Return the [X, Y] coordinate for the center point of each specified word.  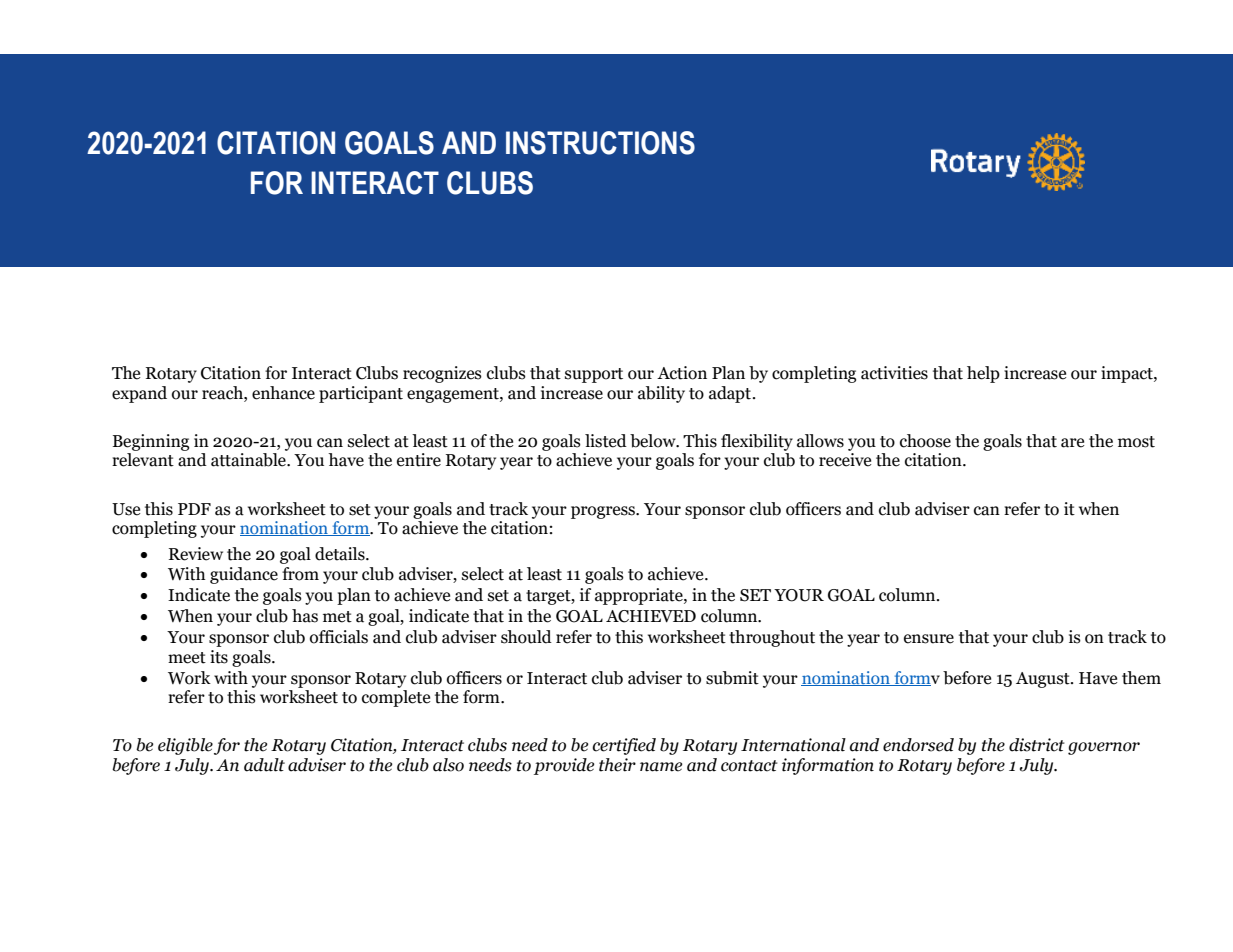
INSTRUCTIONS [600, 143]
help [983, 374]
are [1072, 443]
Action [682, 373]
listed [606, 441]
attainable [249, 460]
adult [264, 765]
